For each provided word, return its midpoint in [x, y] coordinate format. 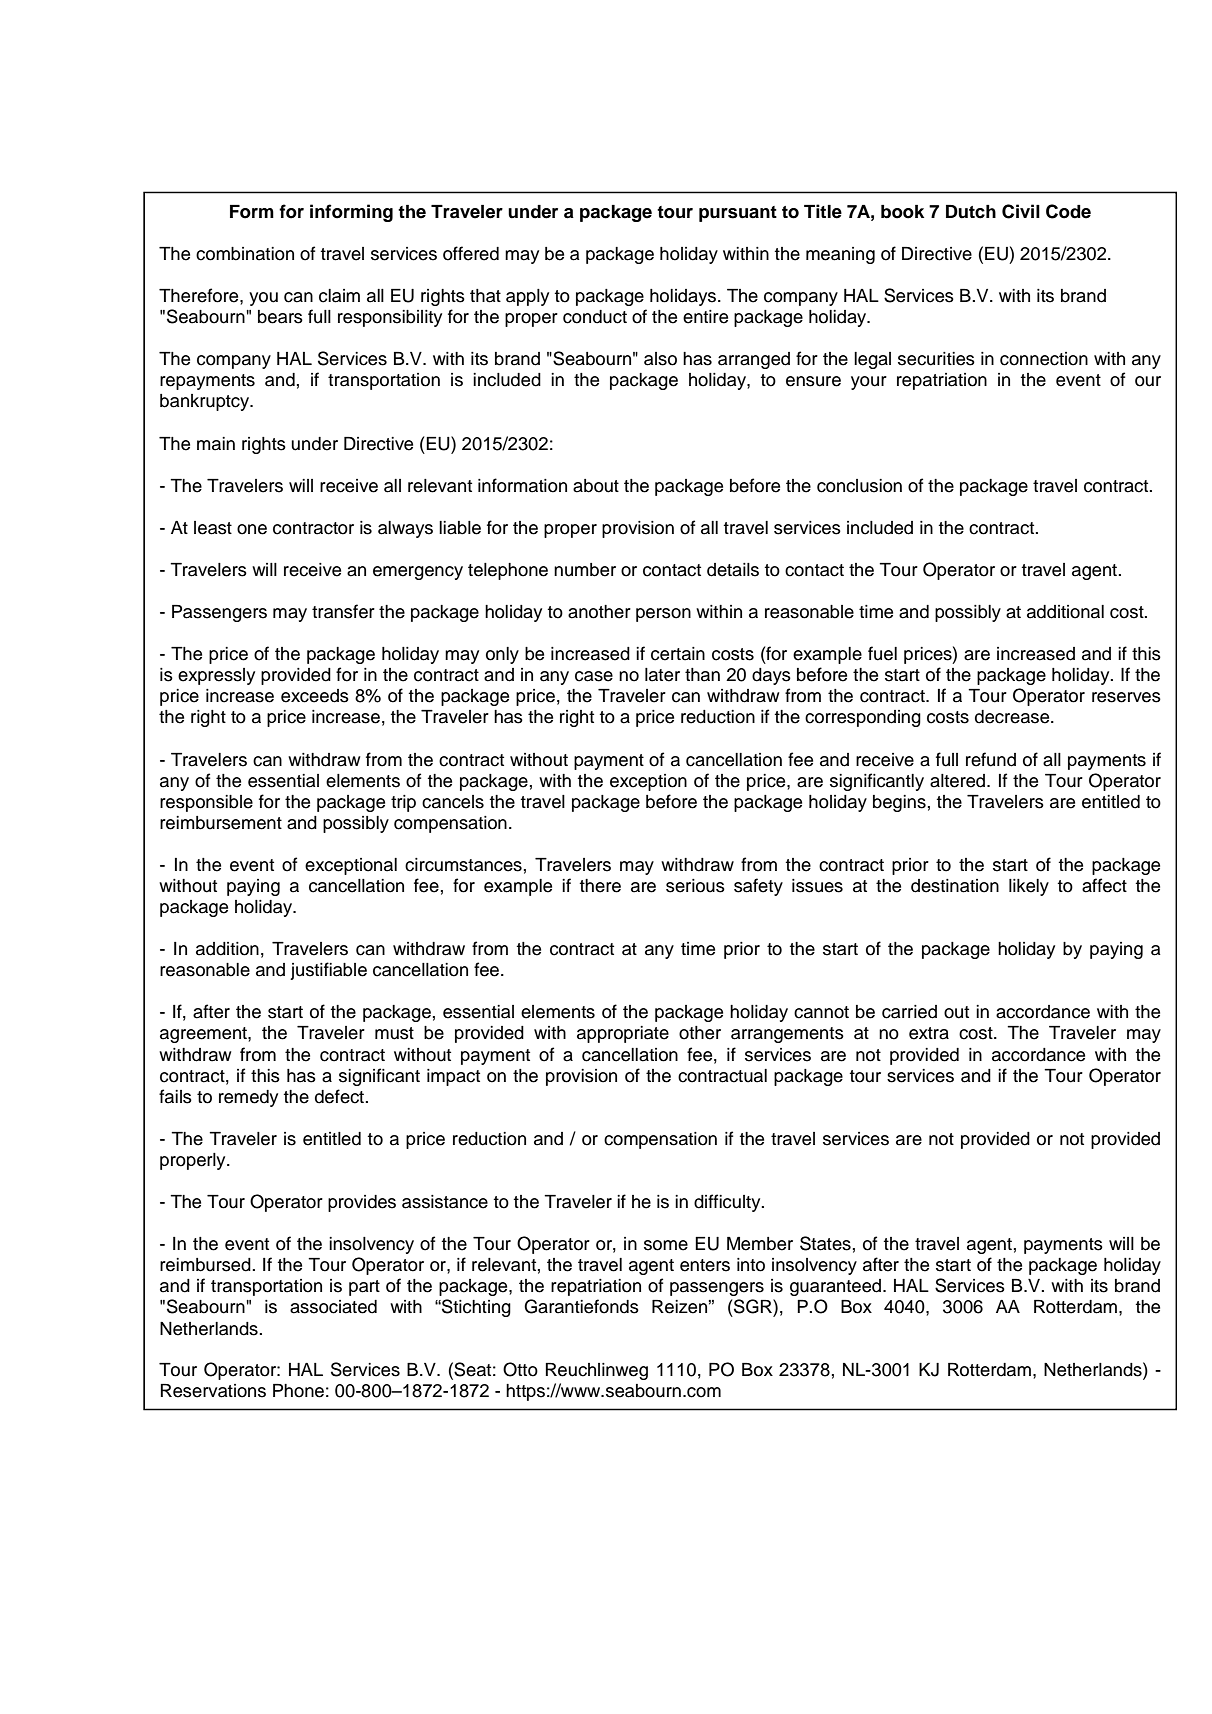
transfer [343, 611]
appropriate [623, 1034]
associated [333, 1307]
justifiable [328, 971]
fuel [882, 653]
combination [245, 254]
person [663, 615]
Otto [520, 1369]
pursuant [738, 214]
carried [909, 1012]
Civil [1021, 211]
